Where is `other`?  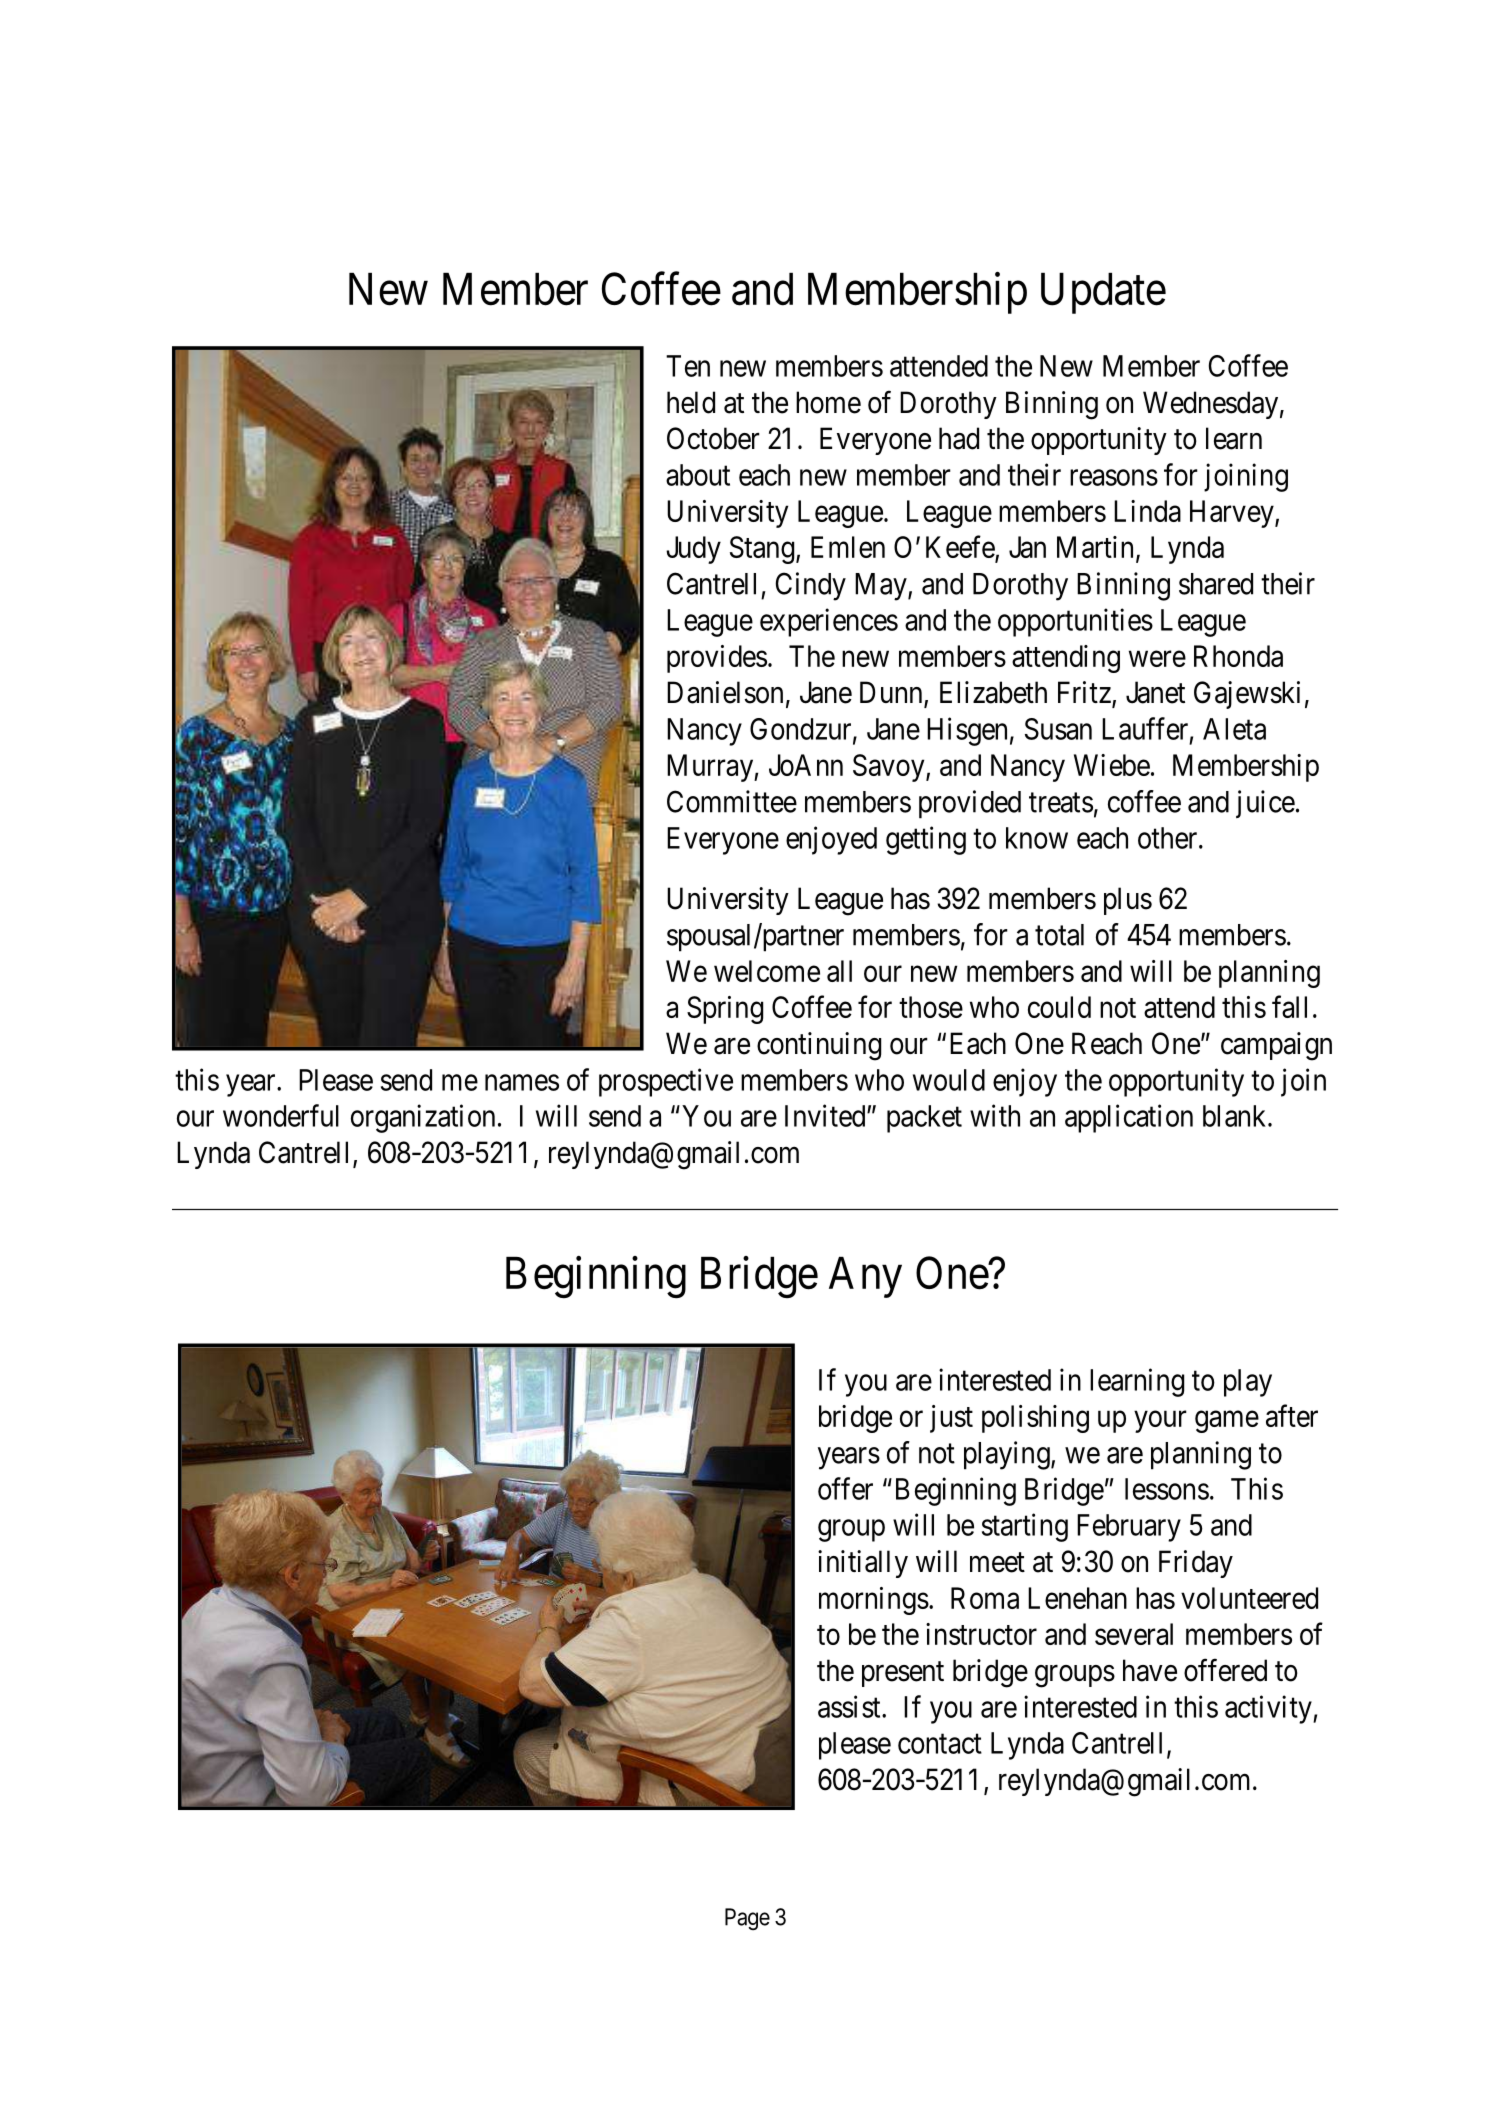 other is located at coordinates (1169, 838).
